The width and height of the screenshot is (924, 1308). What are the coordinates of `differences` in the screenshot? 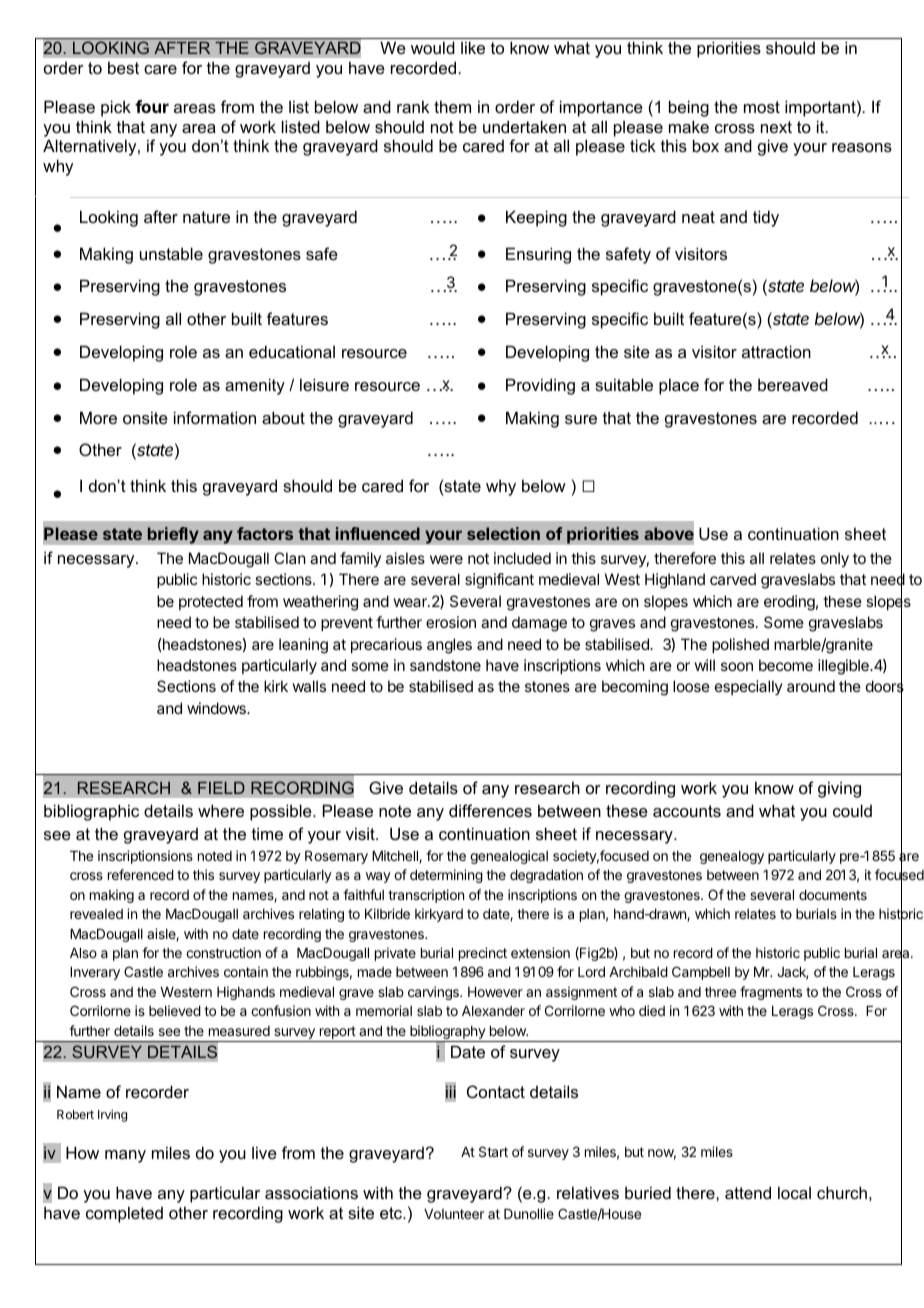 It's located at (490, 810).
